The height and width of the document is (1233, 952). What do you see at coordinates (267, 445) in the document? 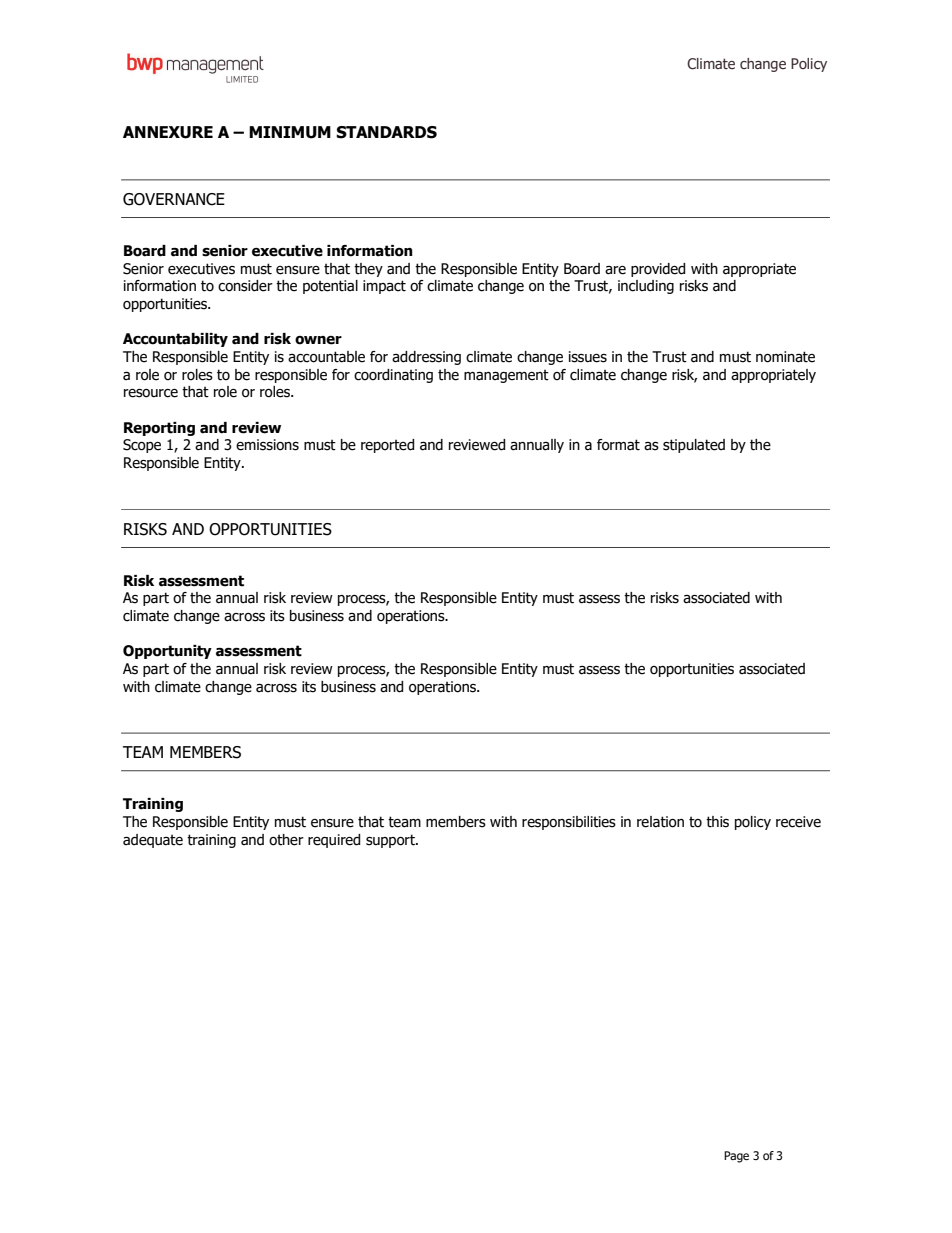
I see `emissions` at bounding box center [267, 445].
